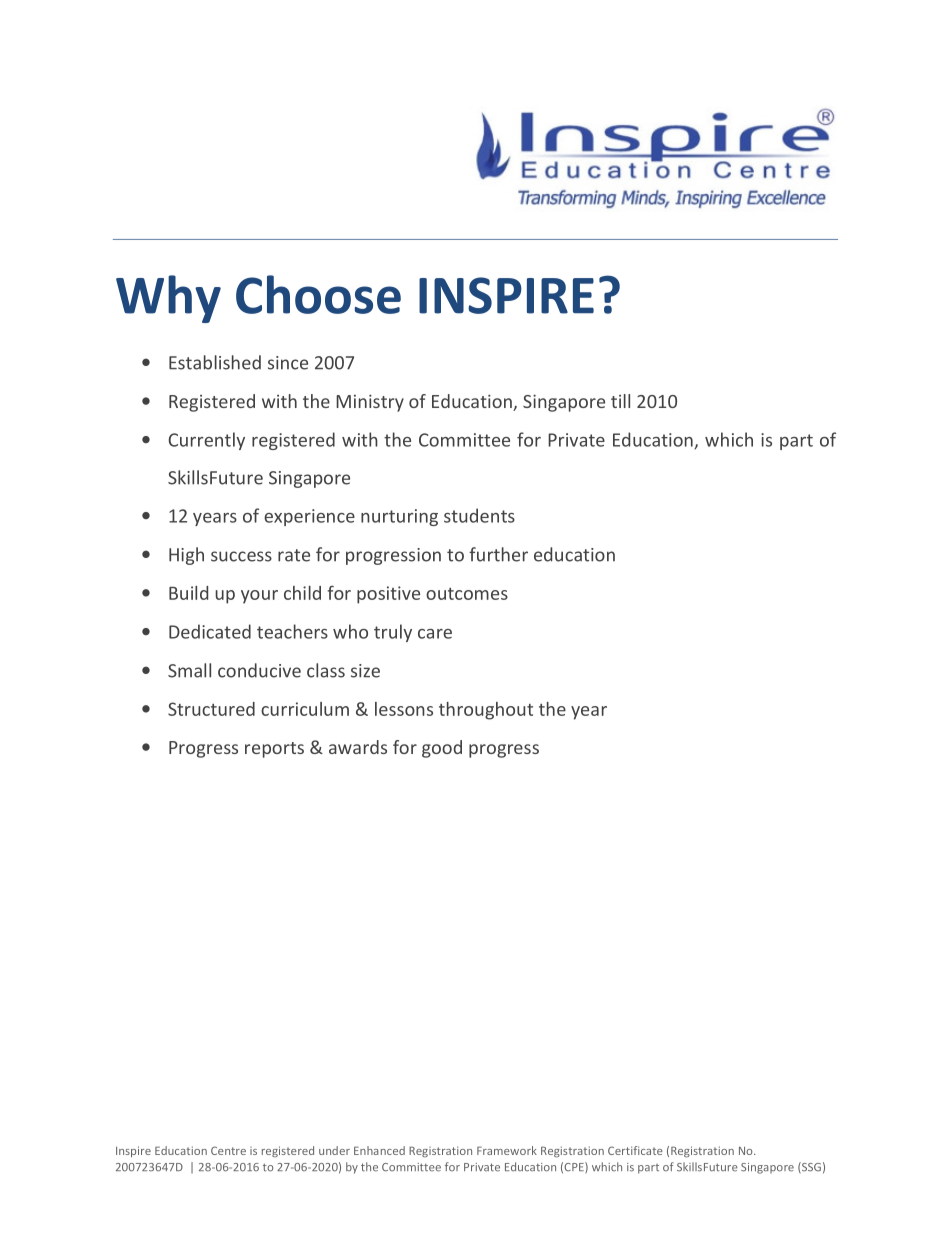  Describe the element at coordinates (211, 709) in the document. I see `Structured` at that location.
